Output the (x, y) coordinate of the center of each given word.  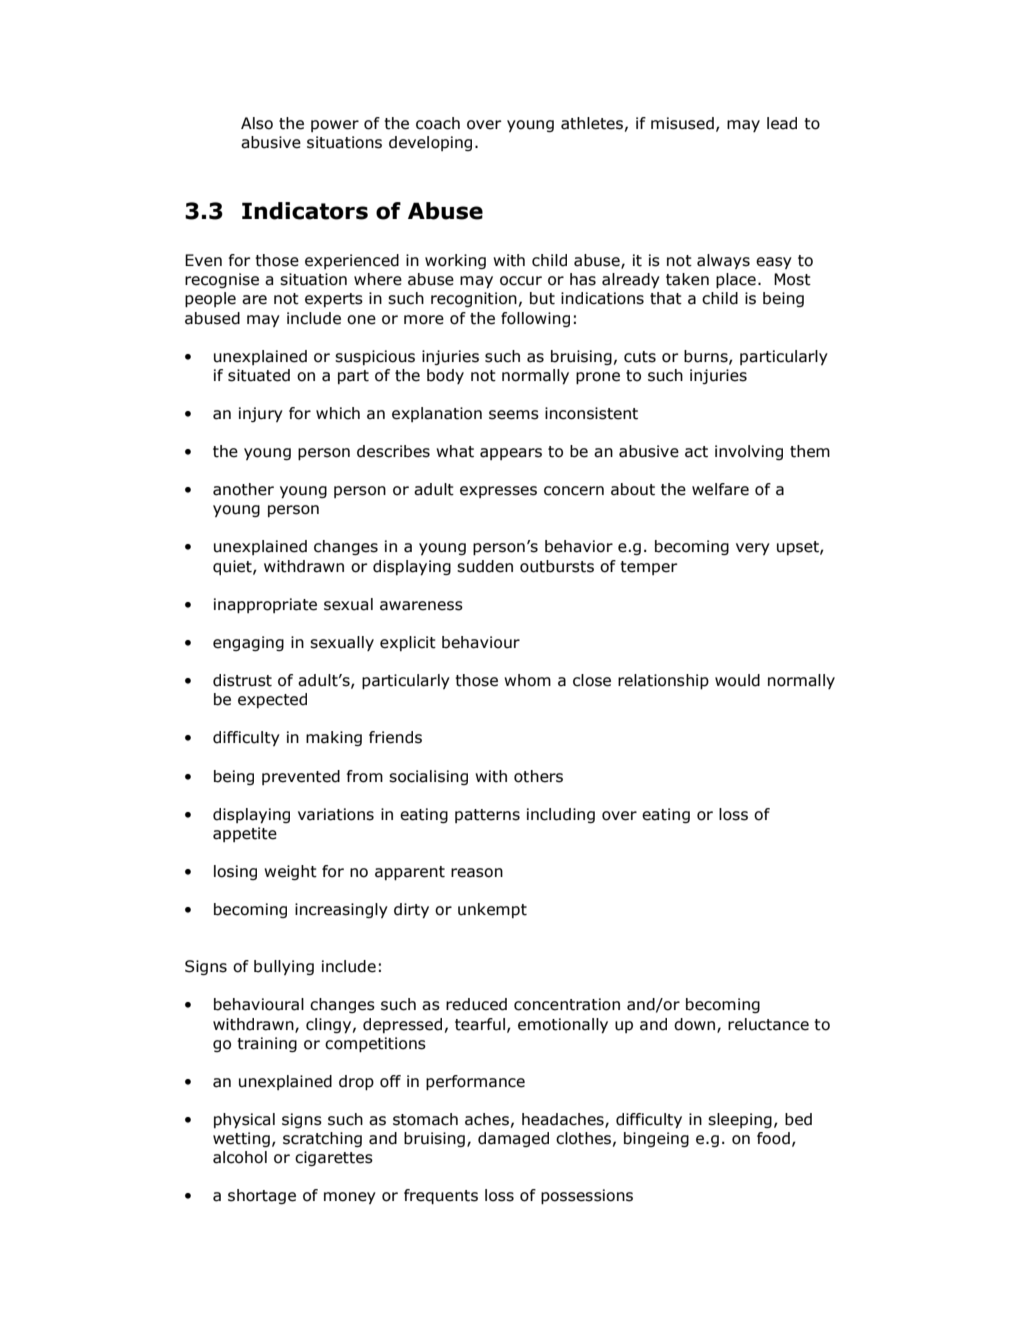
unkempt (492, 910)
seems (514, 415)
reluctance (768, 1024)
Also (257, 123)
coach (438, 123)
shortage (262, 1196)
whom (527, 680)
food (773, 1138)
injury (261, 414)
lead (782, 123)
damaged (513, 1139)
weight (290, 872)
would (737, 680)
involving (749, 452)
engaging (248, 643)
